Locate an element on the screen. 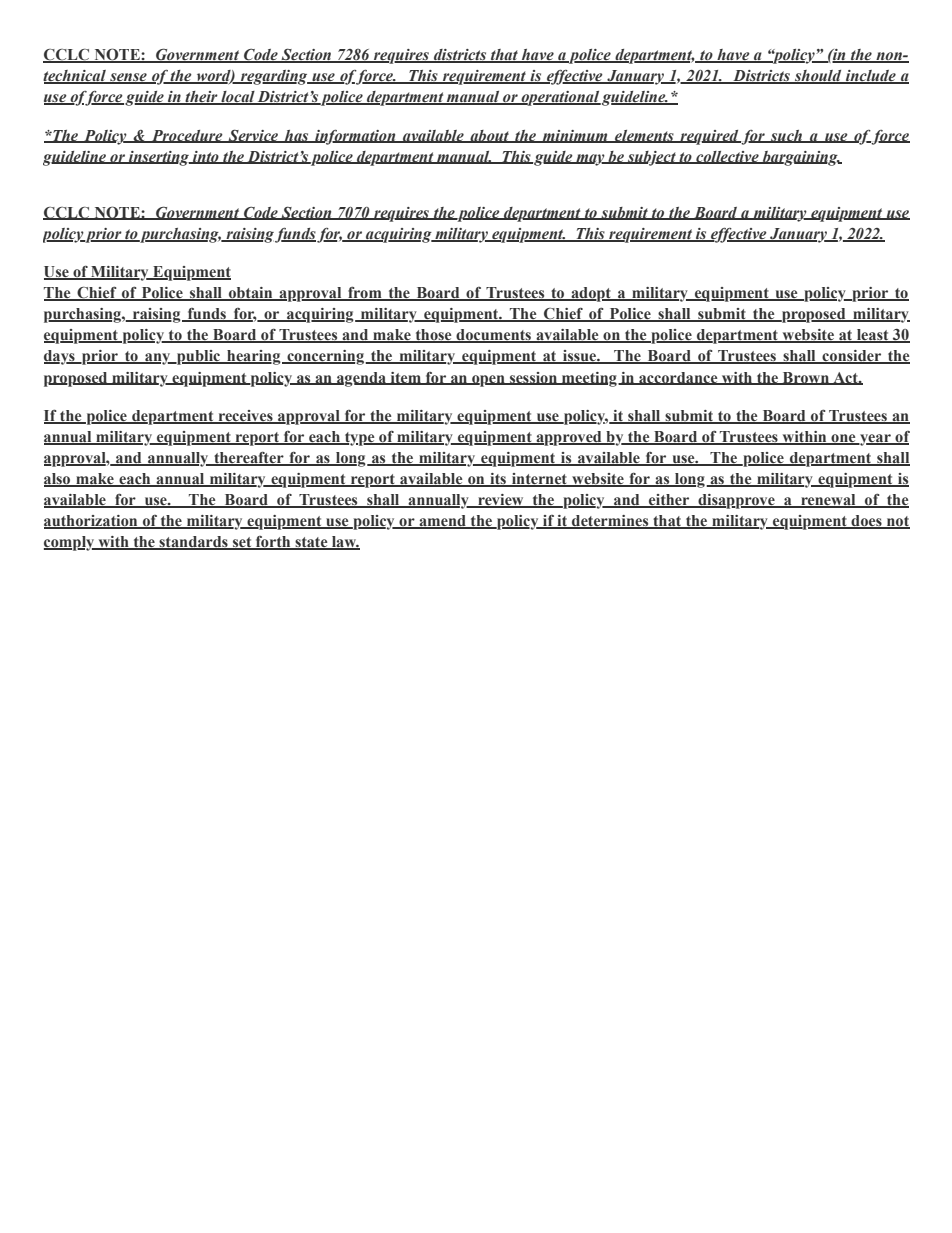 This screenshot has height=1233, width=952. their is located at coordinates (201, 98).
